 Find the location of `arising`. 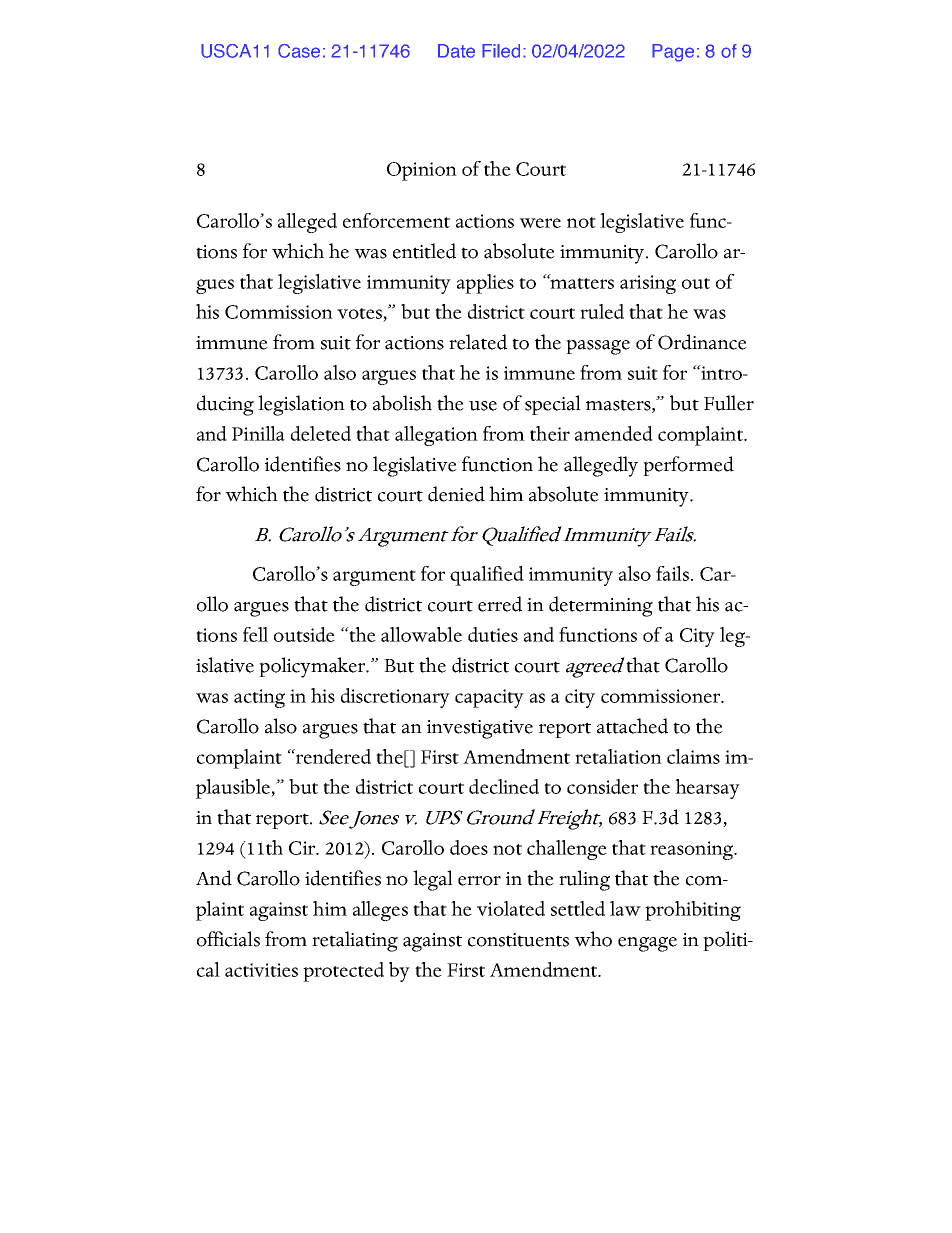

arising is located at coordinates (648, 284).
